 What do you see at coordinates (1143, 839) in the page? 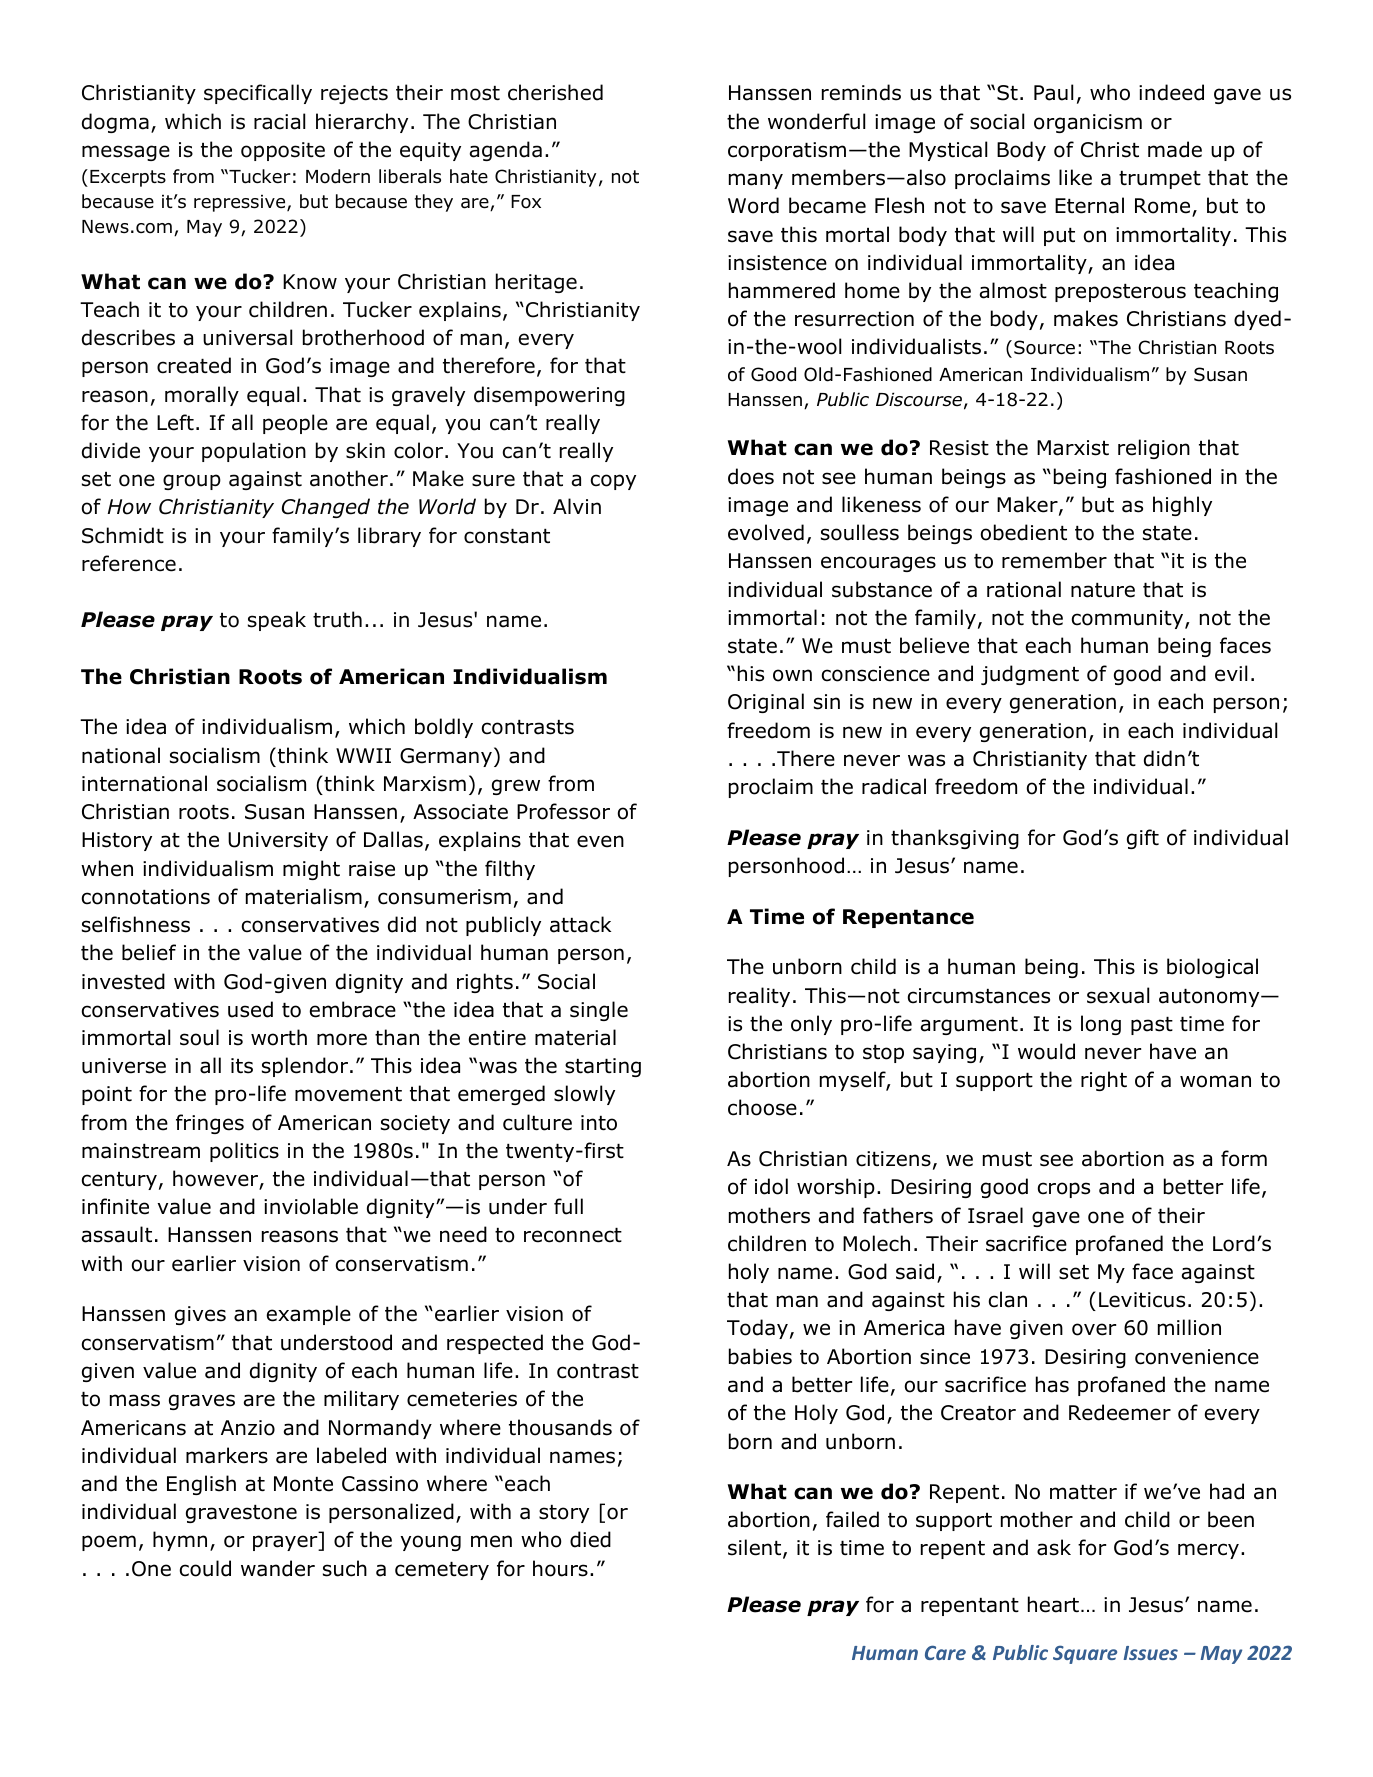
I see `gift` at bounding box center [1143, 839].
